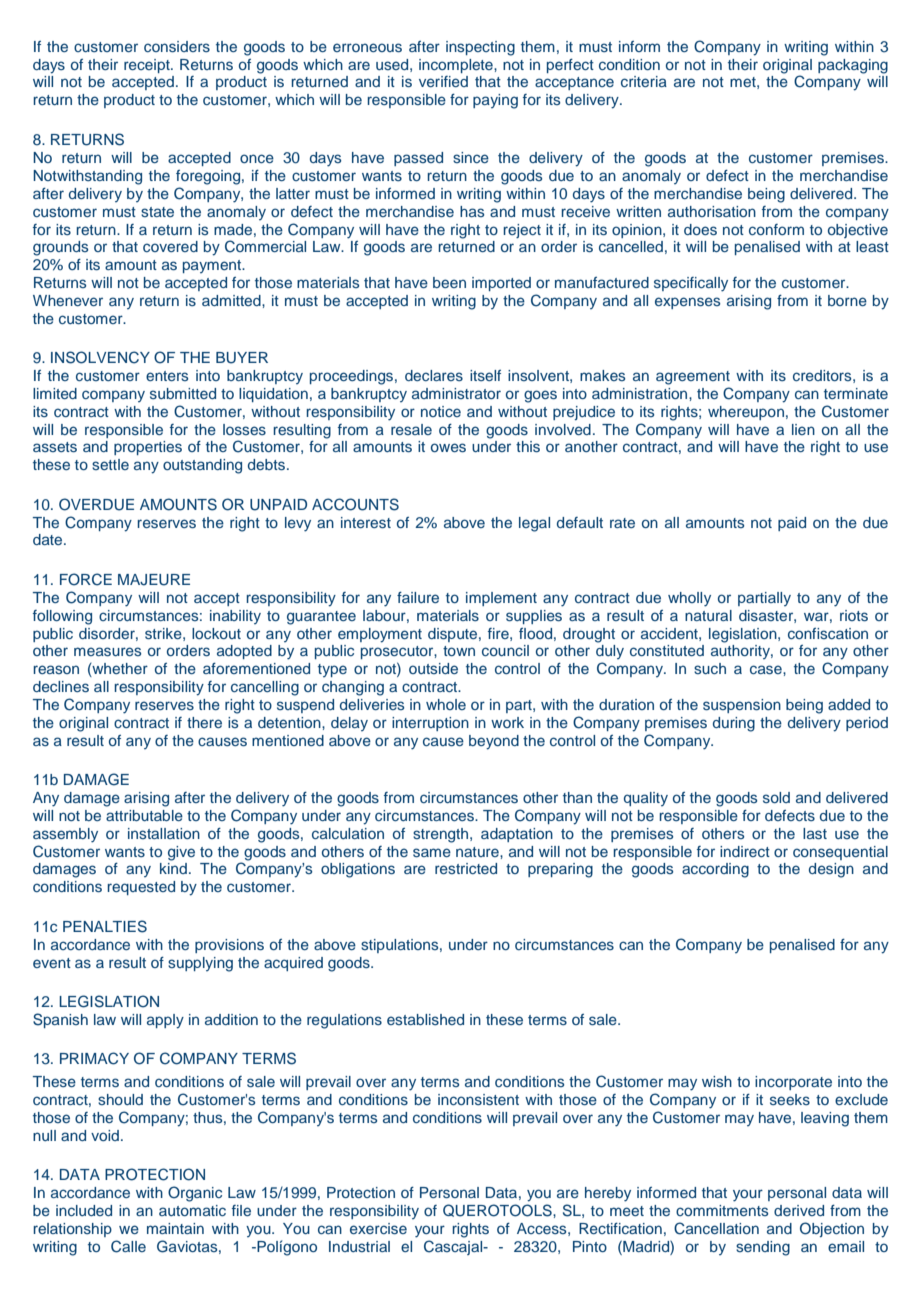 The image size is (924, 1308). What do you see at coordinates (442, 835) in the screenshot?
I see `strength` at bounding box center [442, 835].
